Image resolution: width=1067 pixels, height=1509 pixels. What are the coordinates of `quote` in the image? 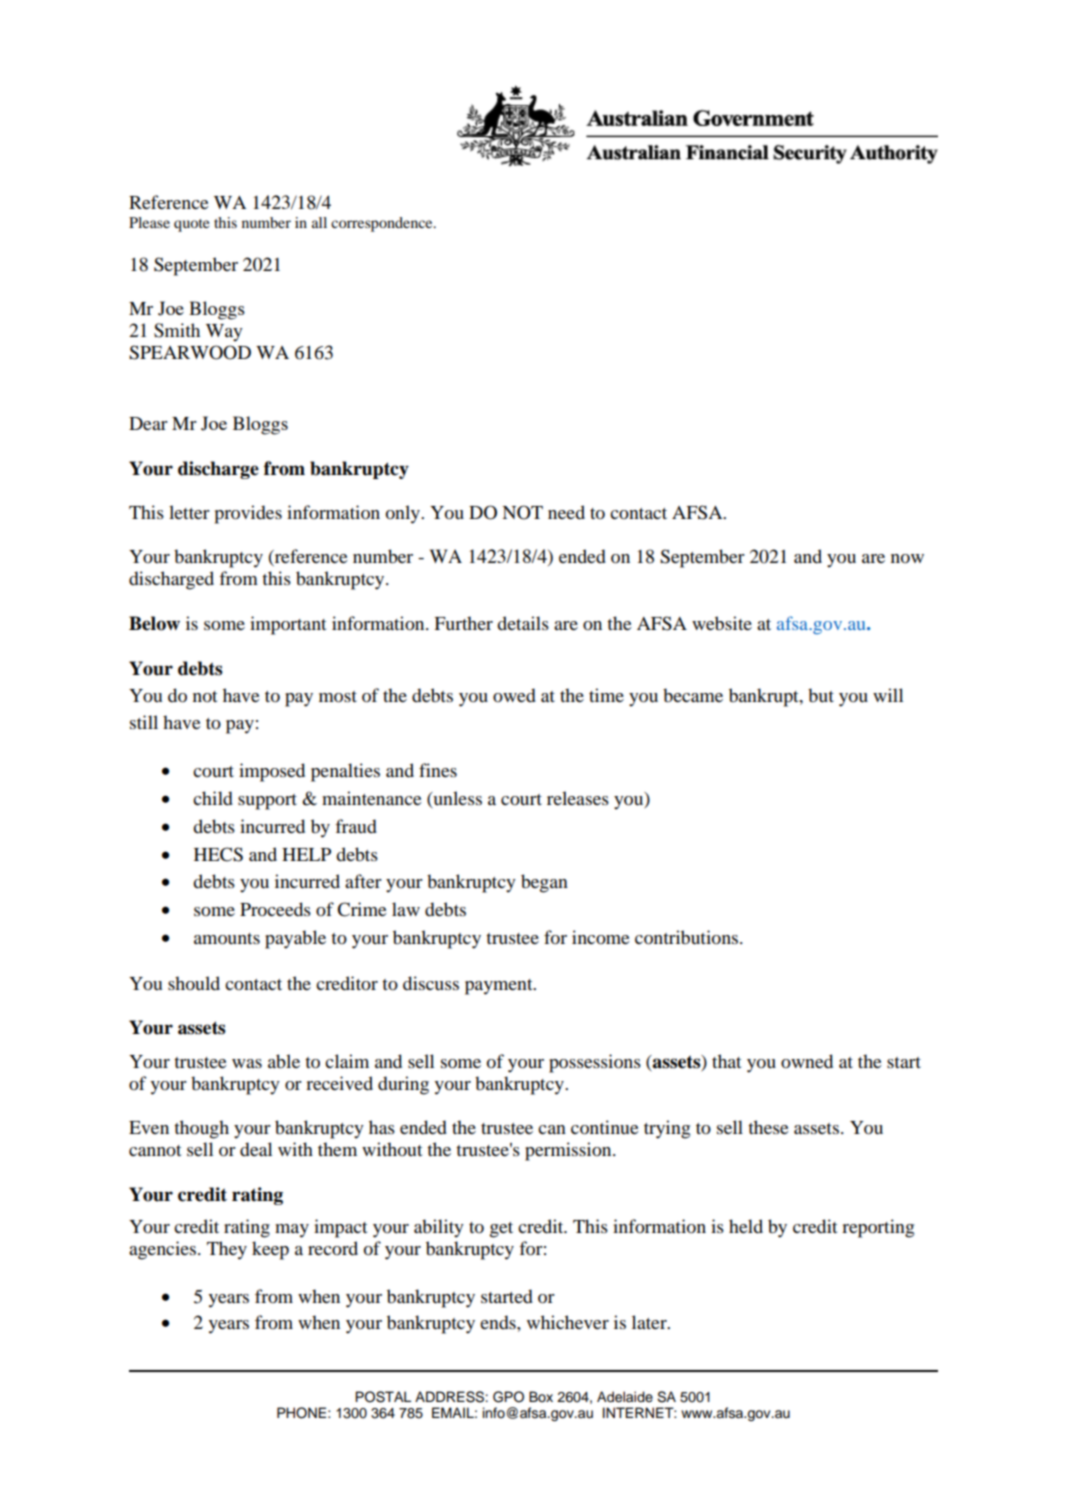 It's located at (191, 225).
